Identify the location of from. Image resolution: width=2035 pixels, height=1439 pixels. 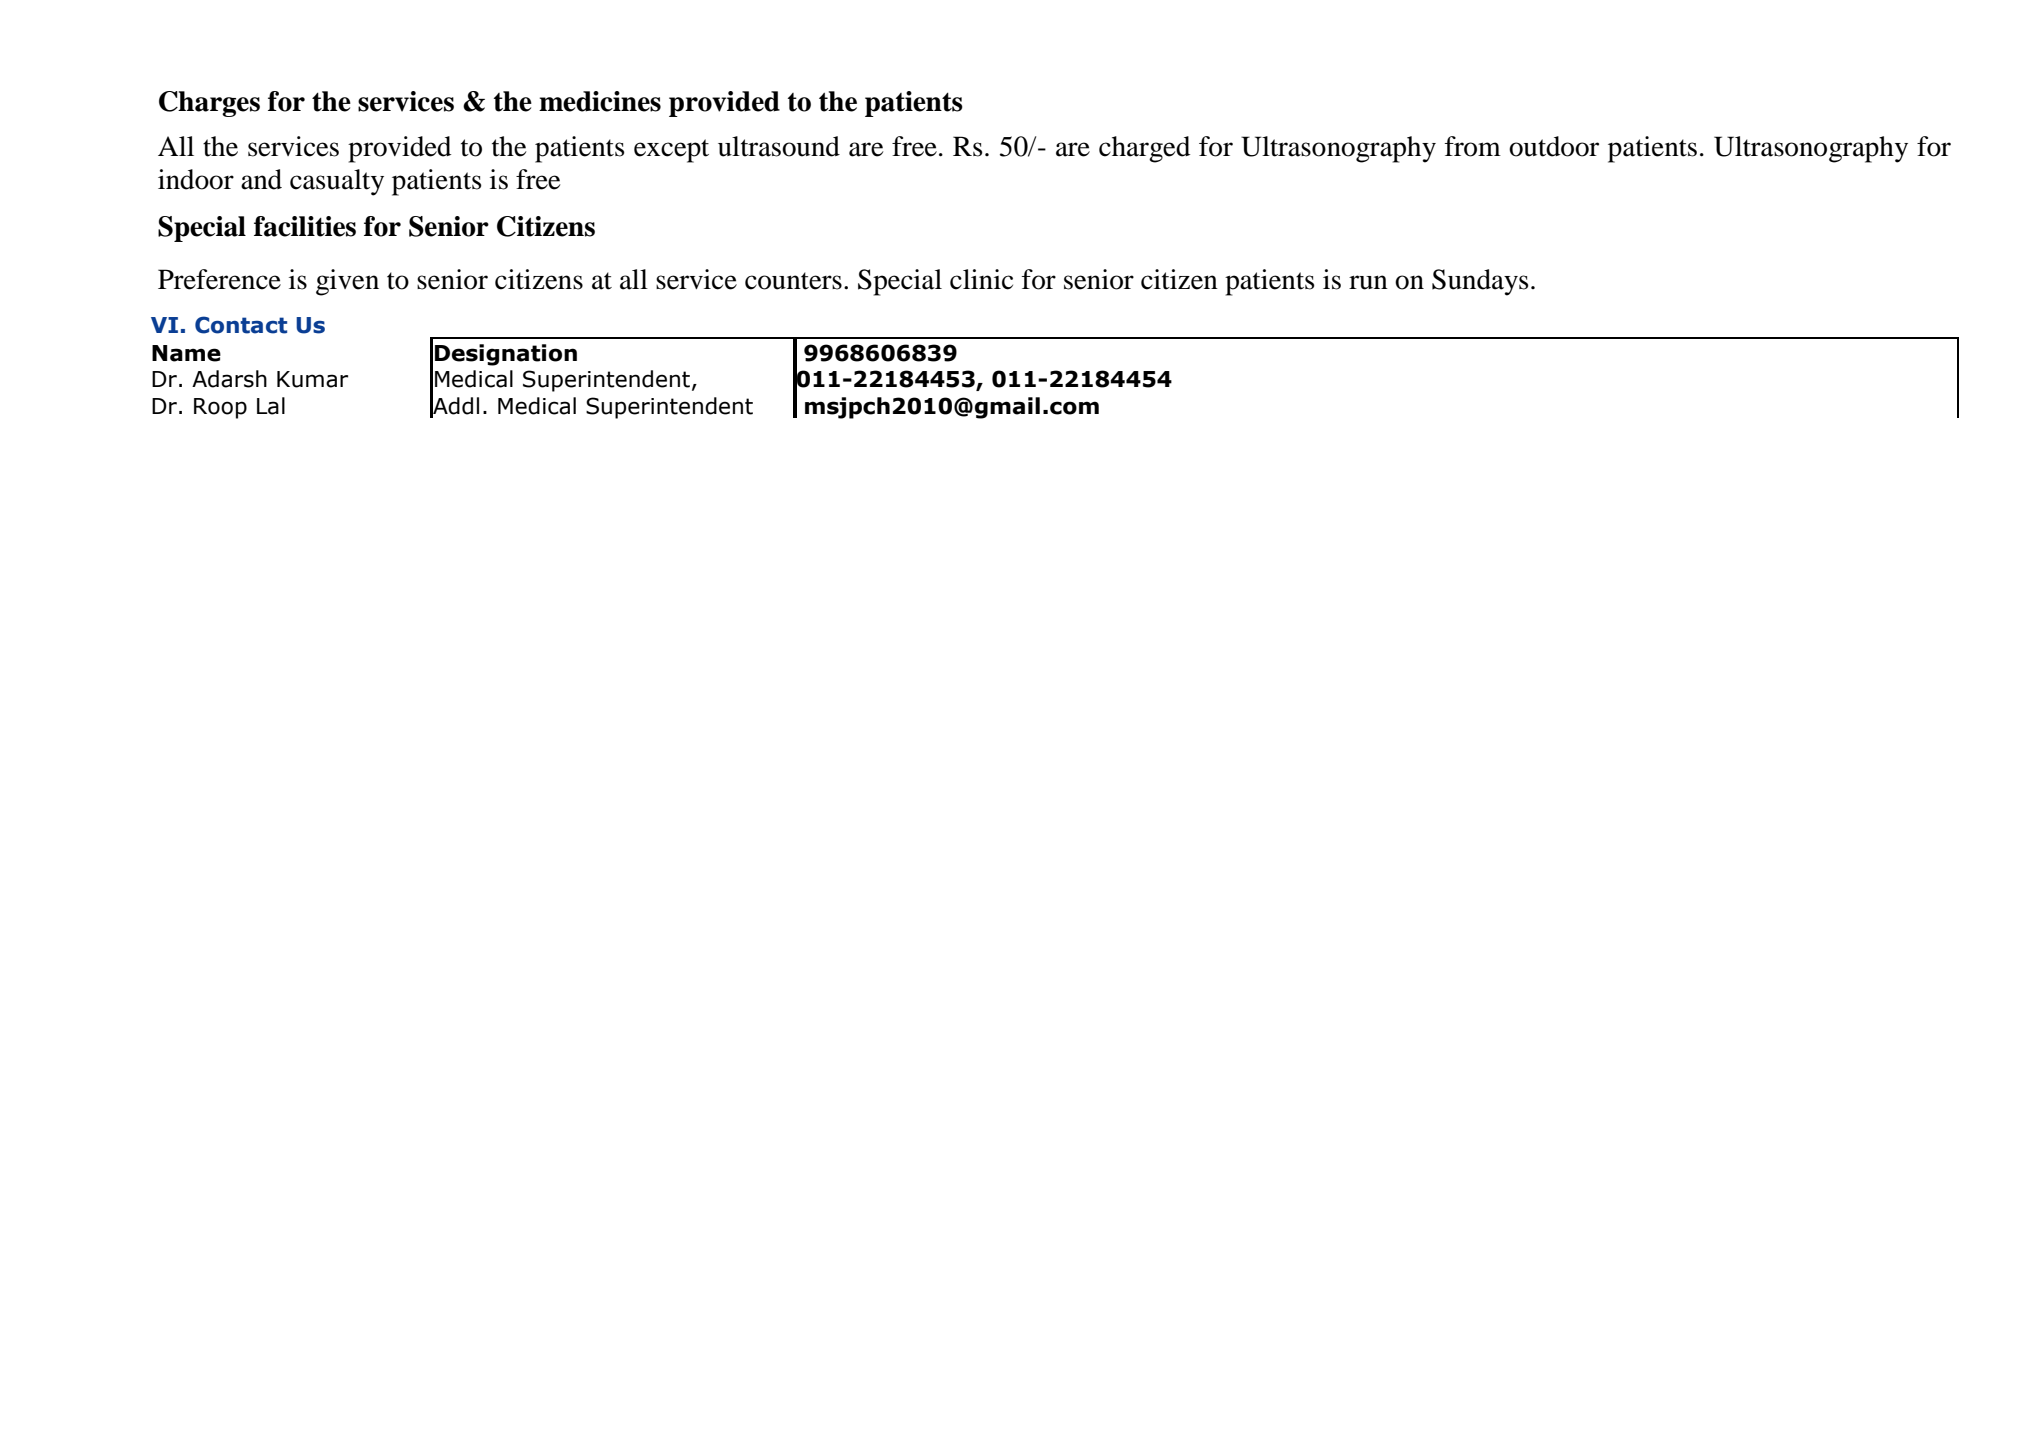
(1473, 146).
